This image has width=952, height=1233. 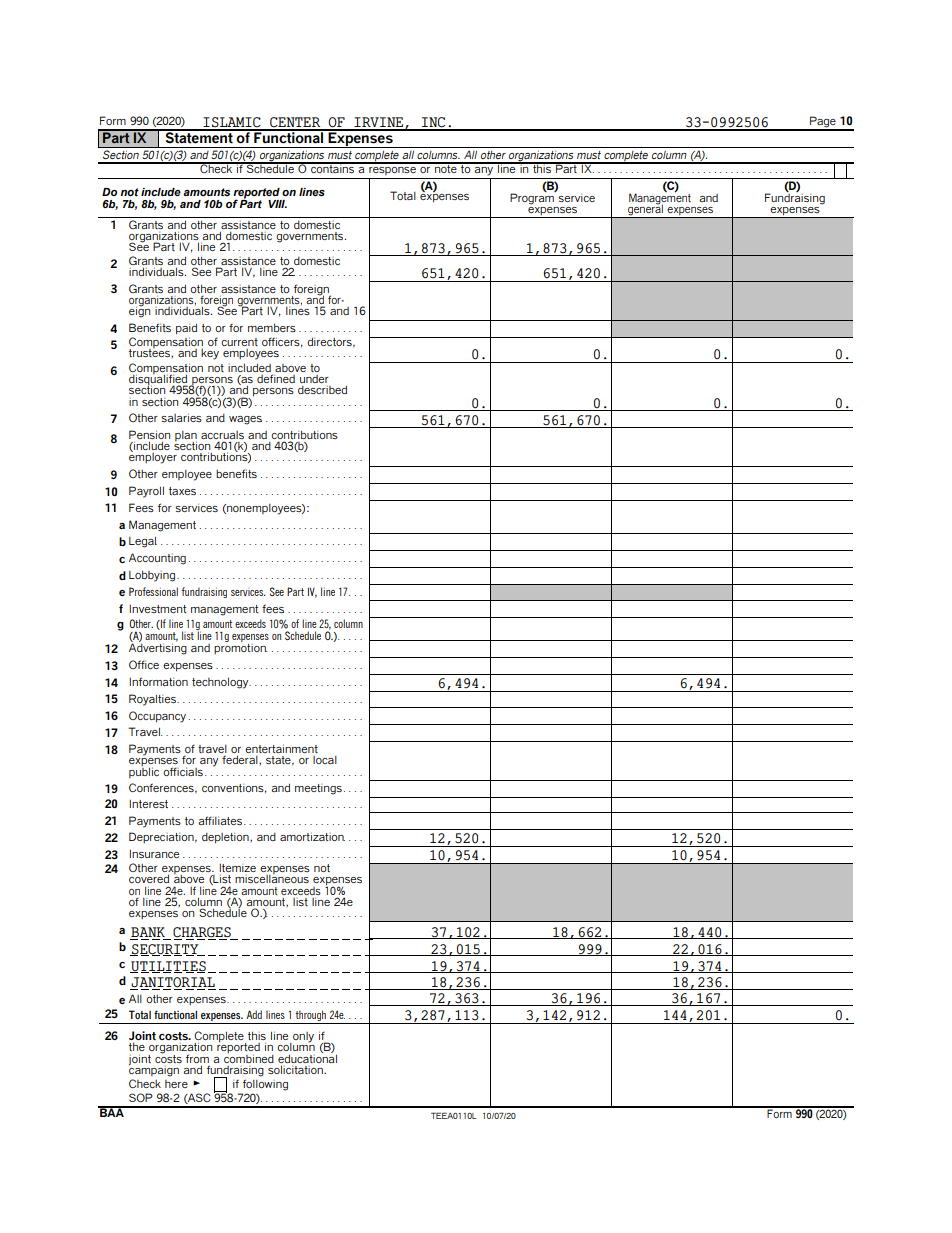 What do you see at coordinates (325, 760) in the image?
I see `local` at bounding box center [325, 760].
